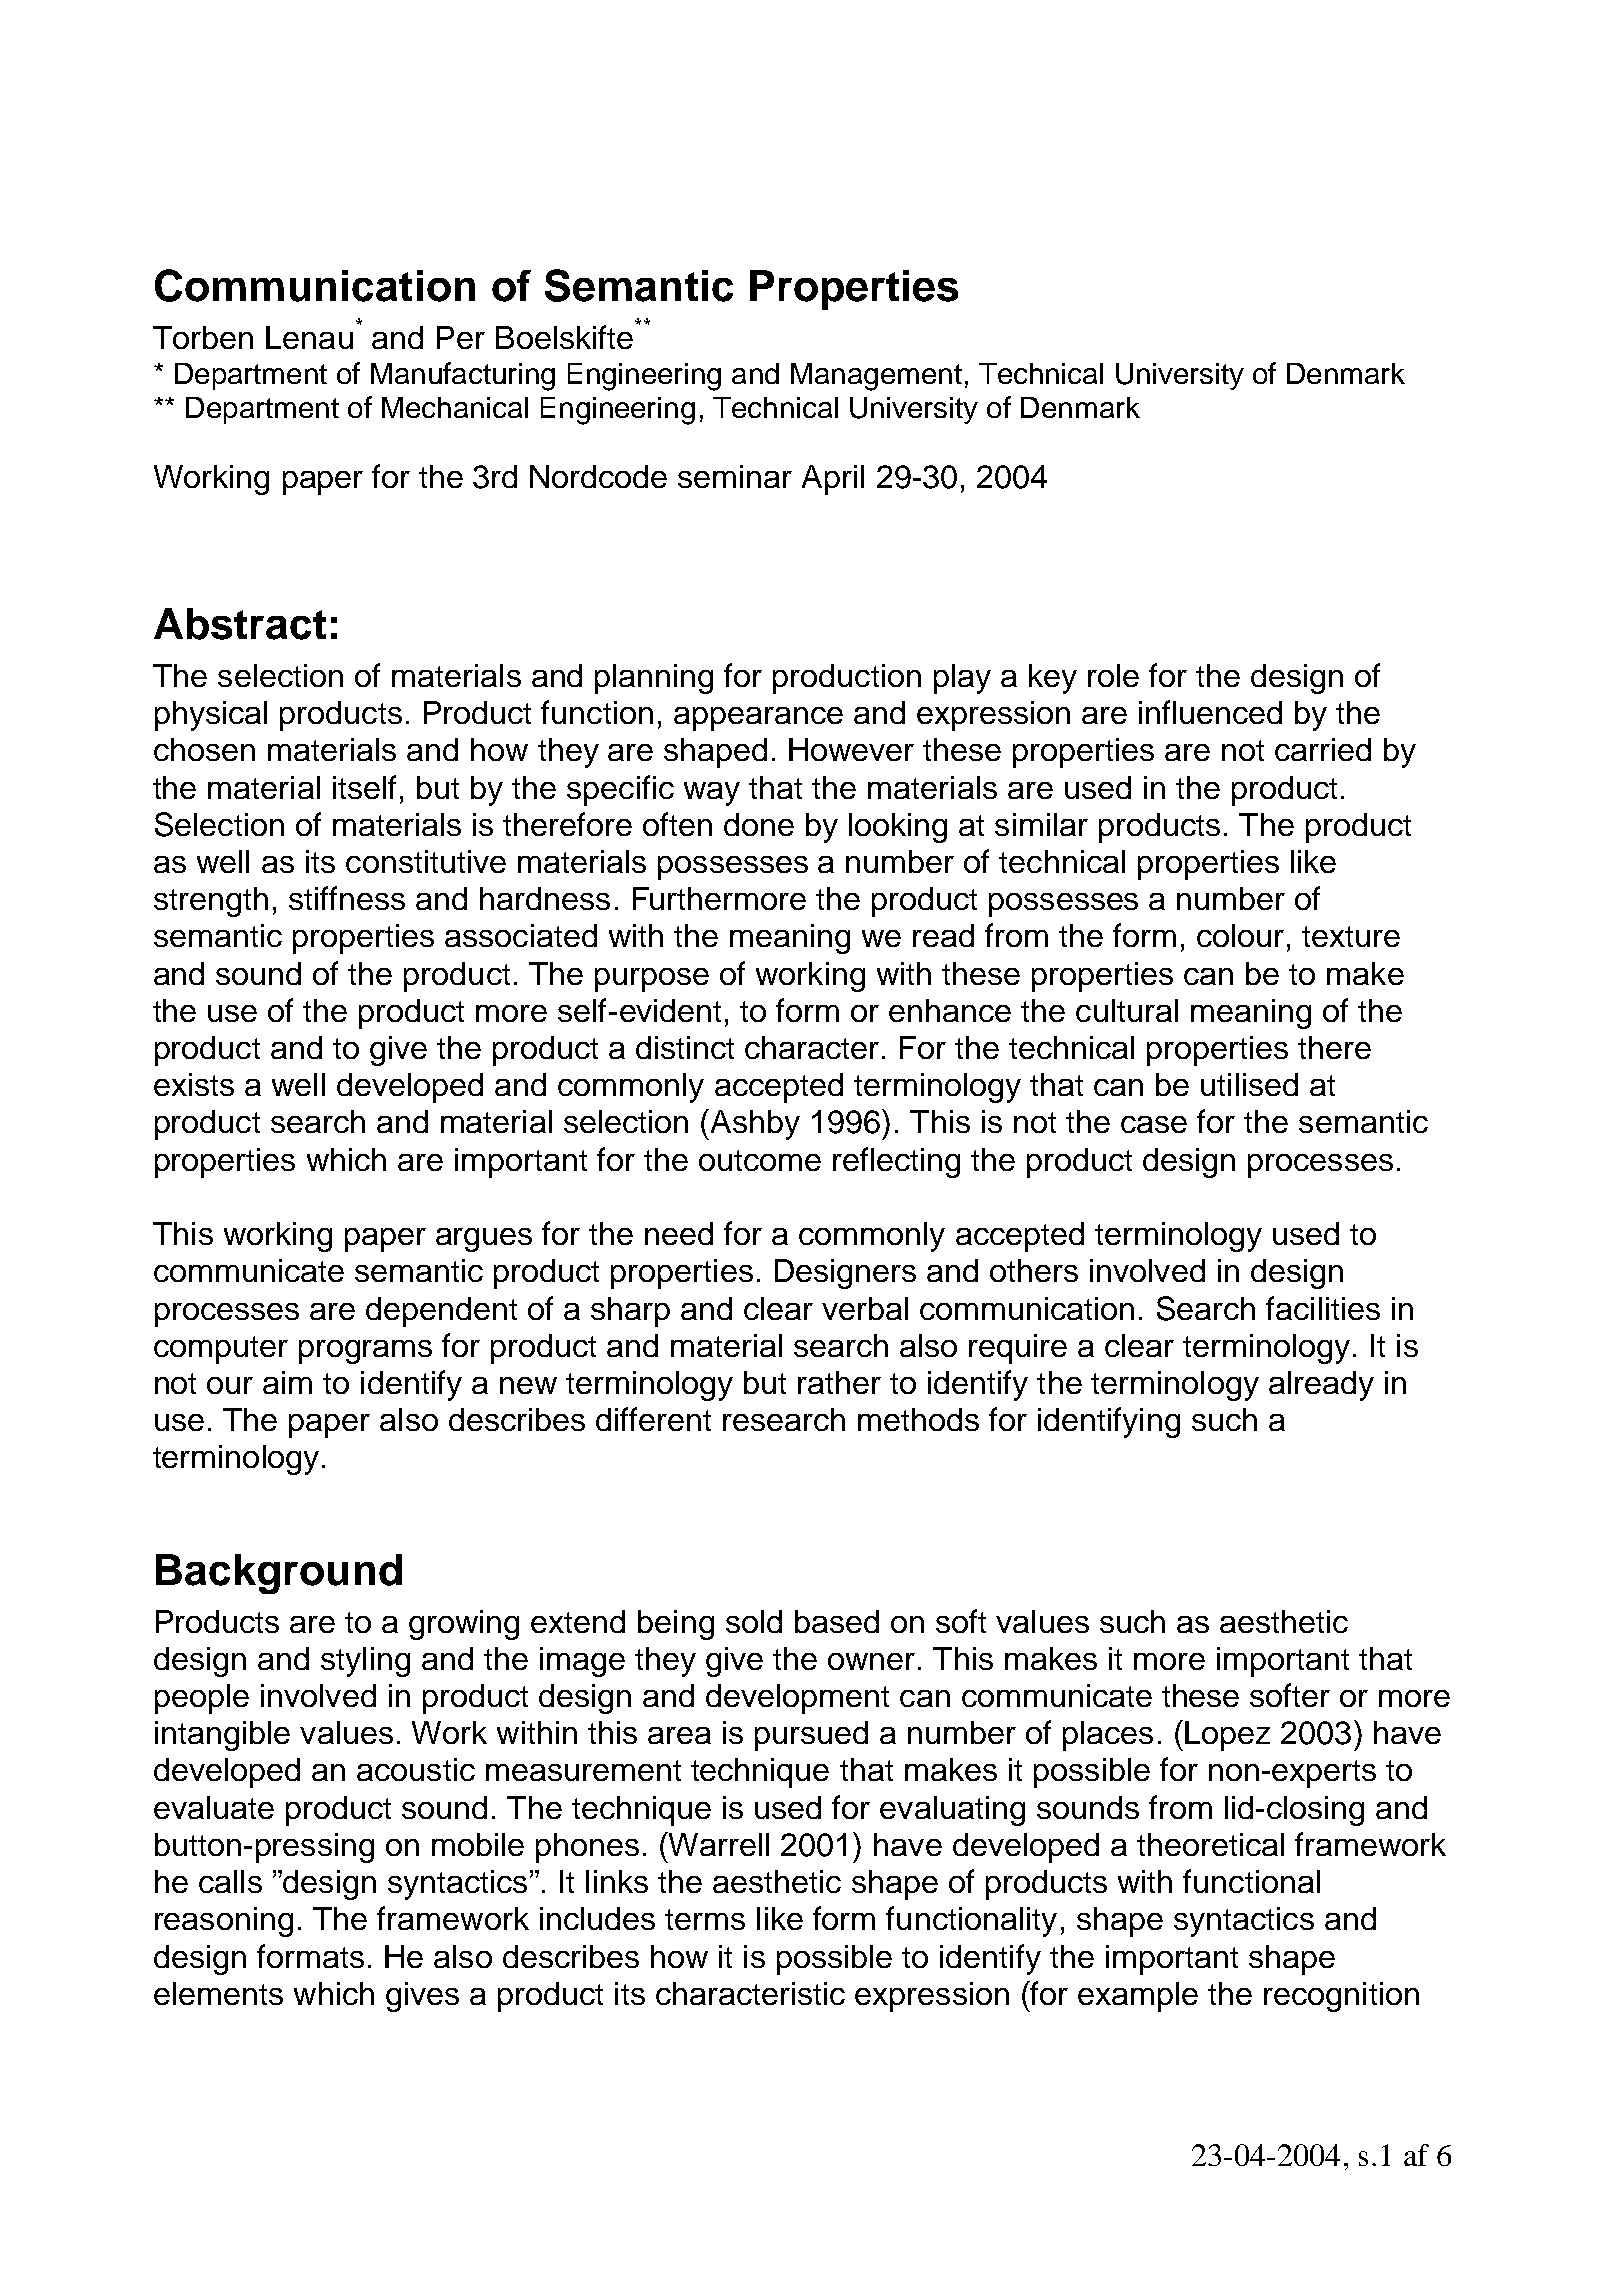 The width and height of the image is (1604, 2270). What do you see at coordinates (287, 1382) in the image?
I see `aim` at bounding box center [287, 1382].
